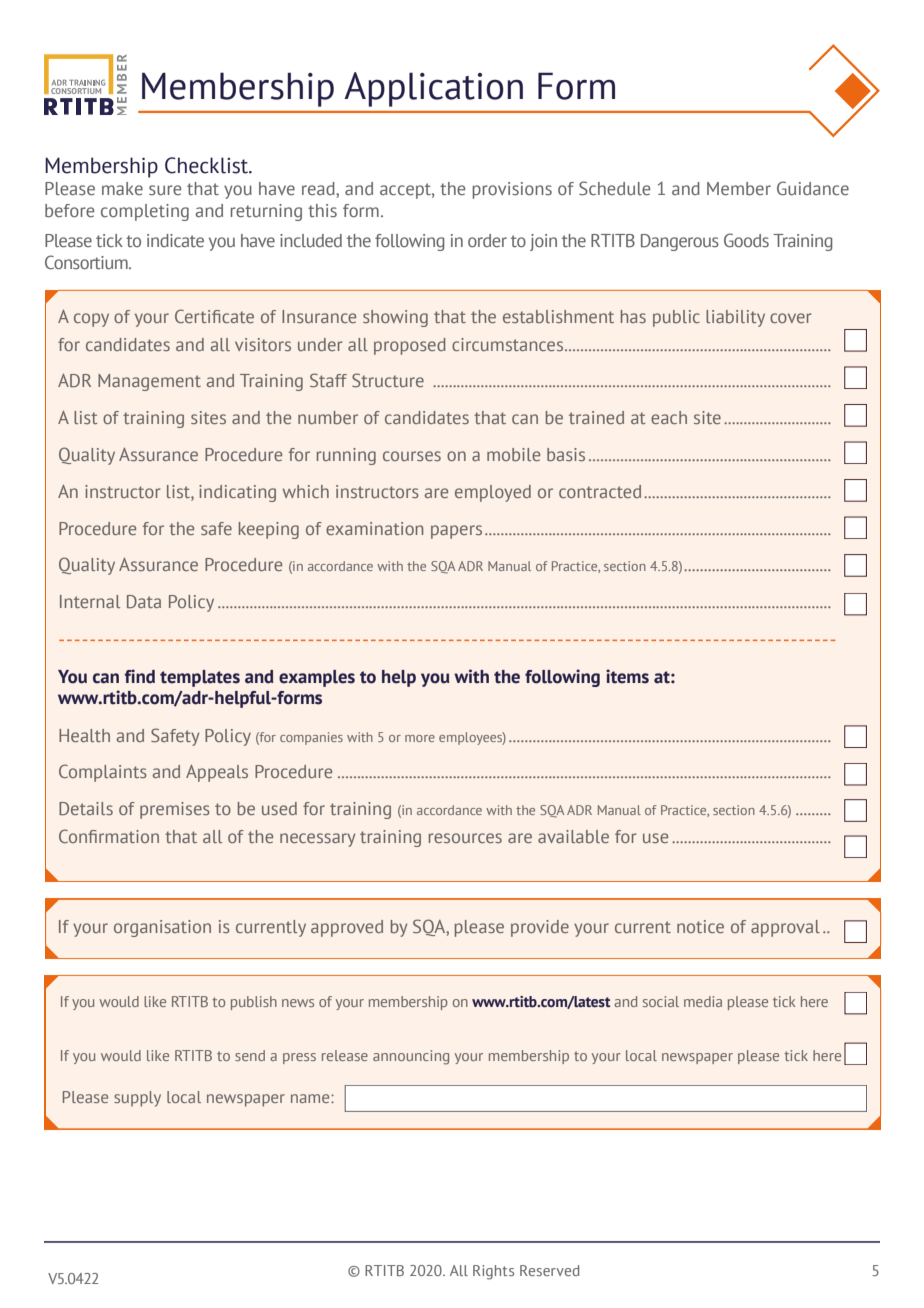  Describe the element at coordinates (137, 1099) in the screenshot. I see `supply` at that location.
